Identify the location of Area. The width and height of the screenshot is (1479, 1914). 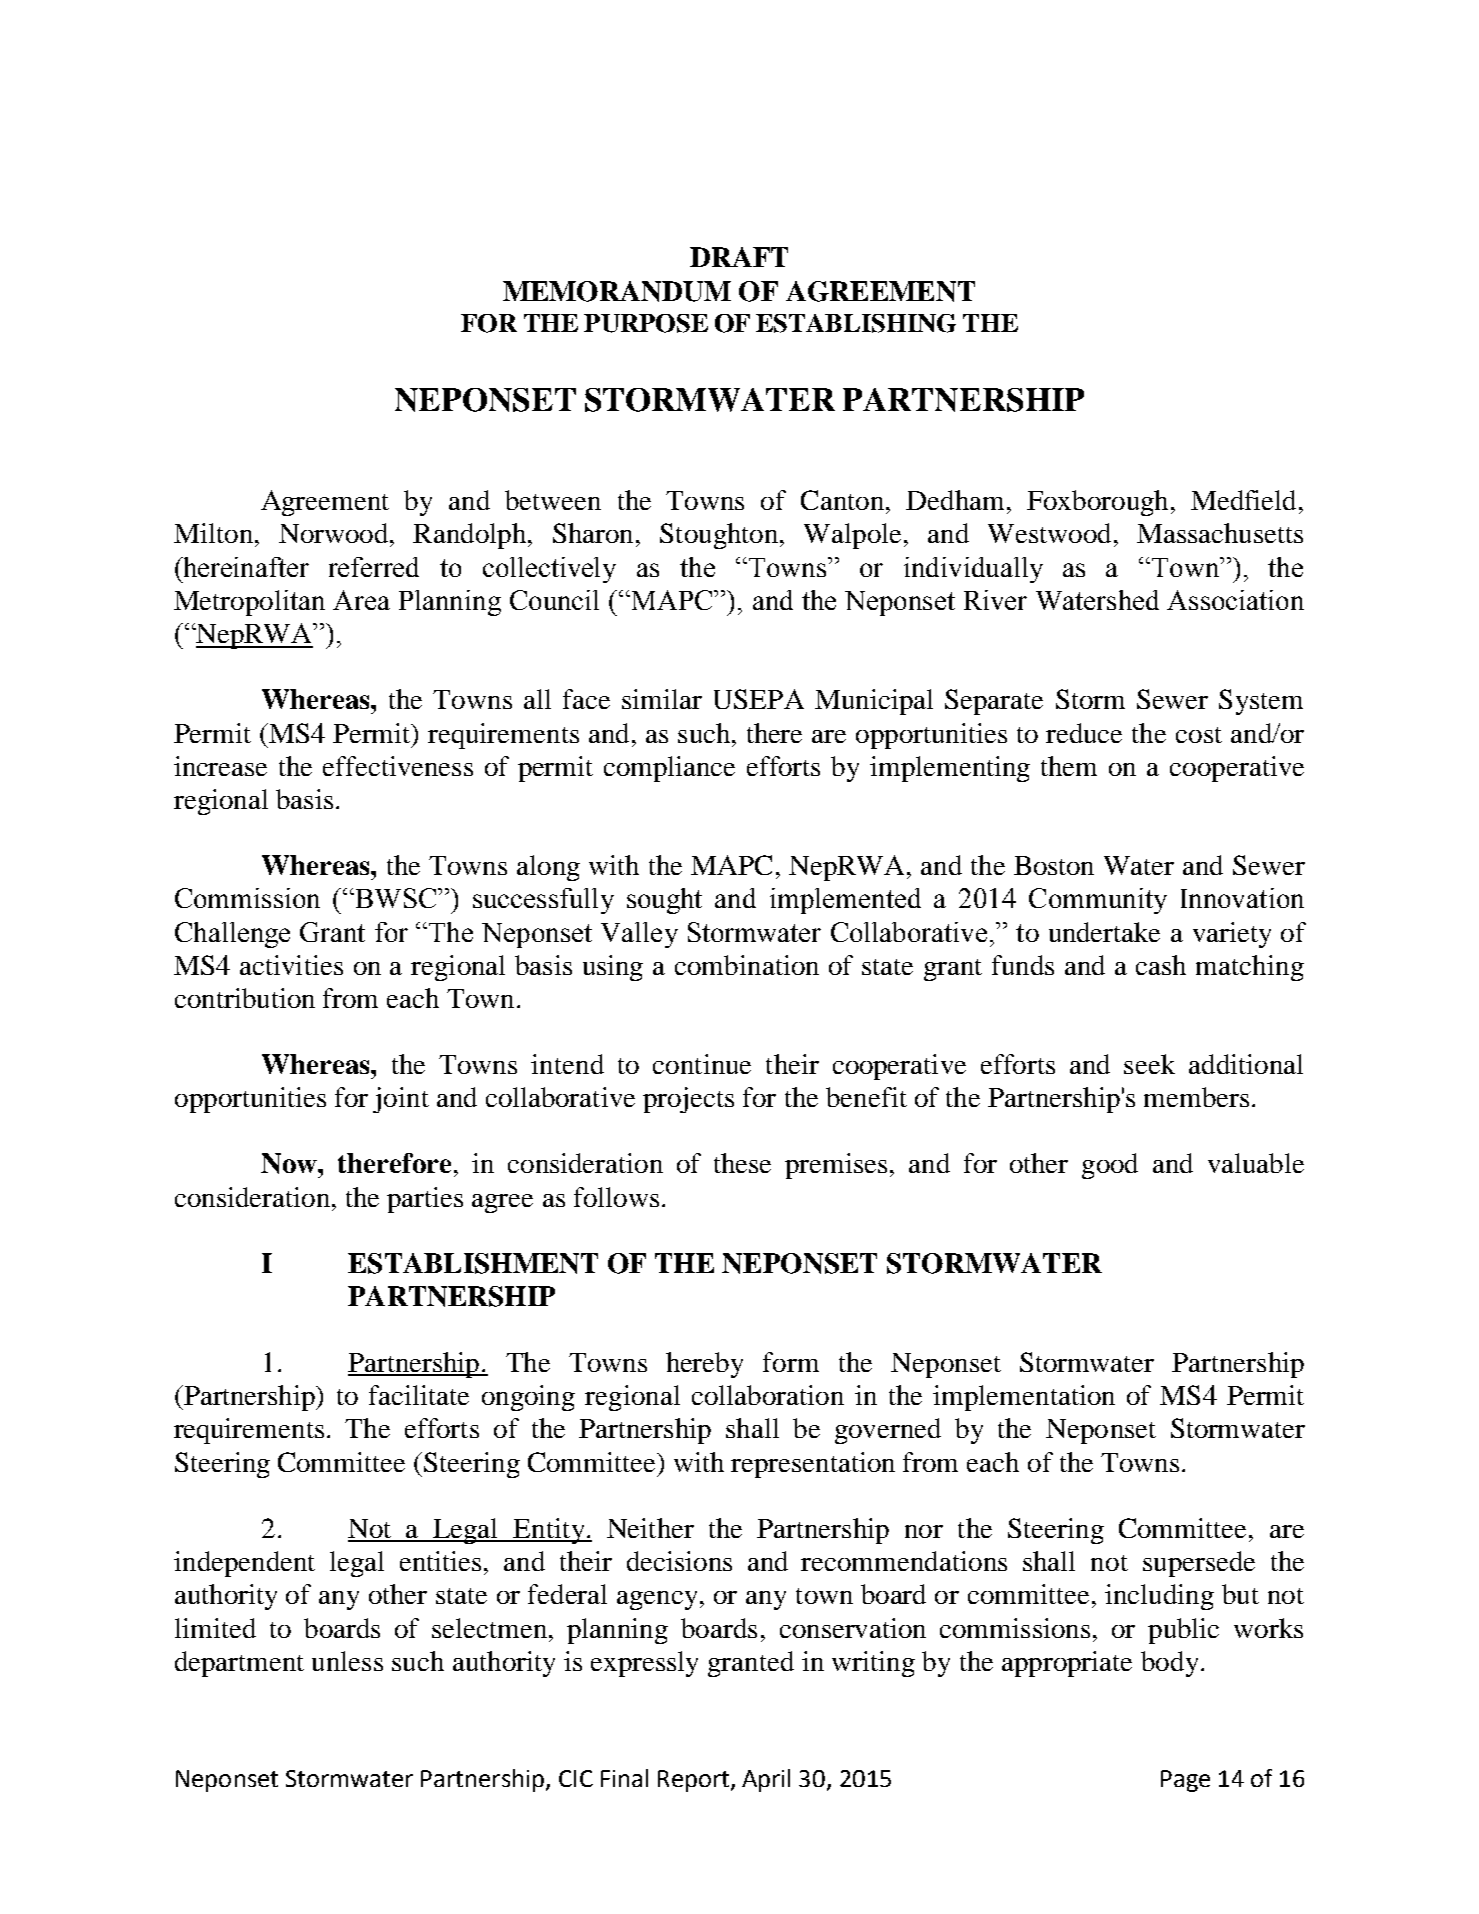
(361, 600).
